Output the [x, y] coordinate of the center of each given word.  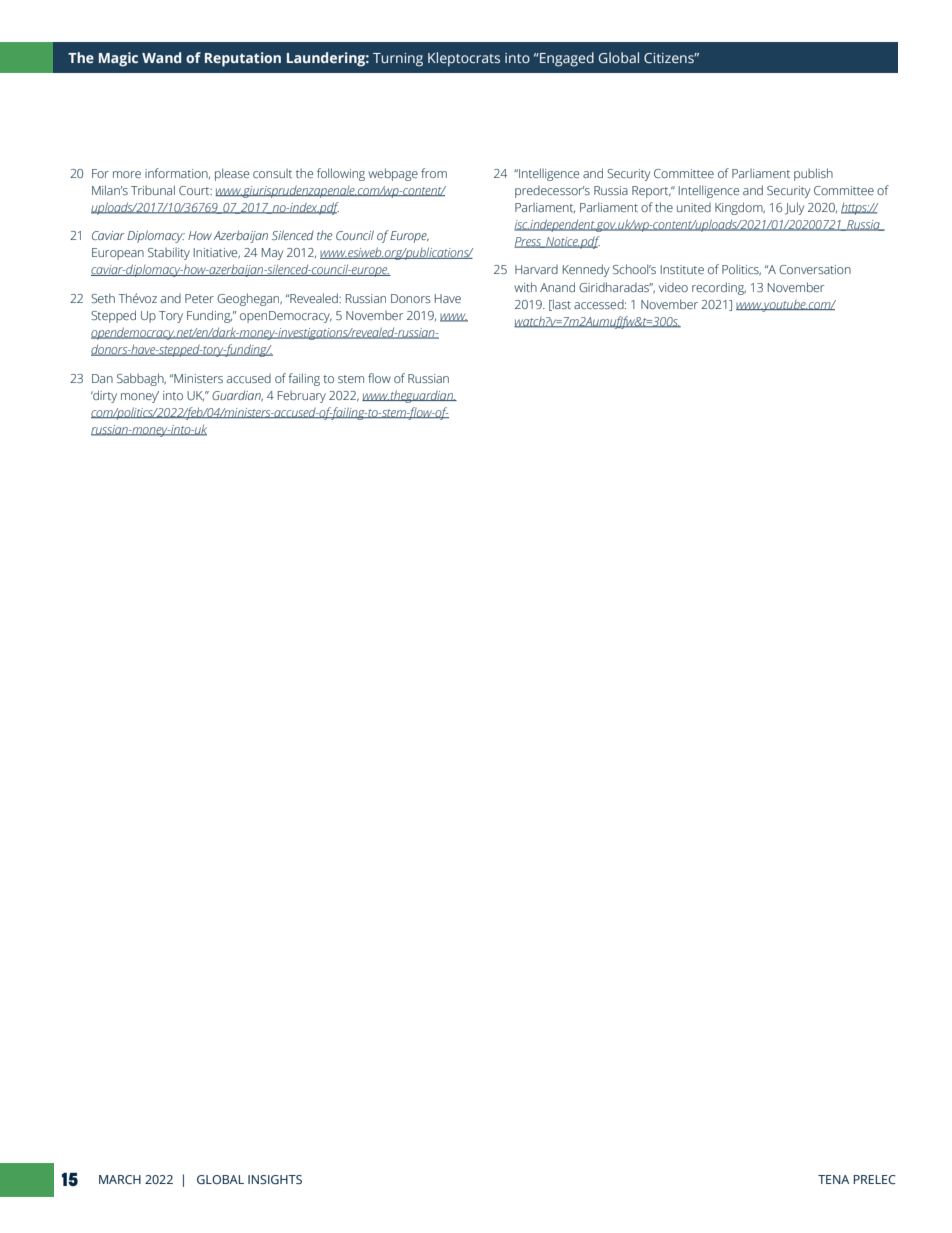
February [302, 397]
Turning [398, 60]
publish [813, 174]
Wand [161, 57]
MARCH [120, 1179]
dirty [104, 396]
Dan [102, 378]
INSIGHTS [275, 1179]
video [673, 287]
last [561, 305]
